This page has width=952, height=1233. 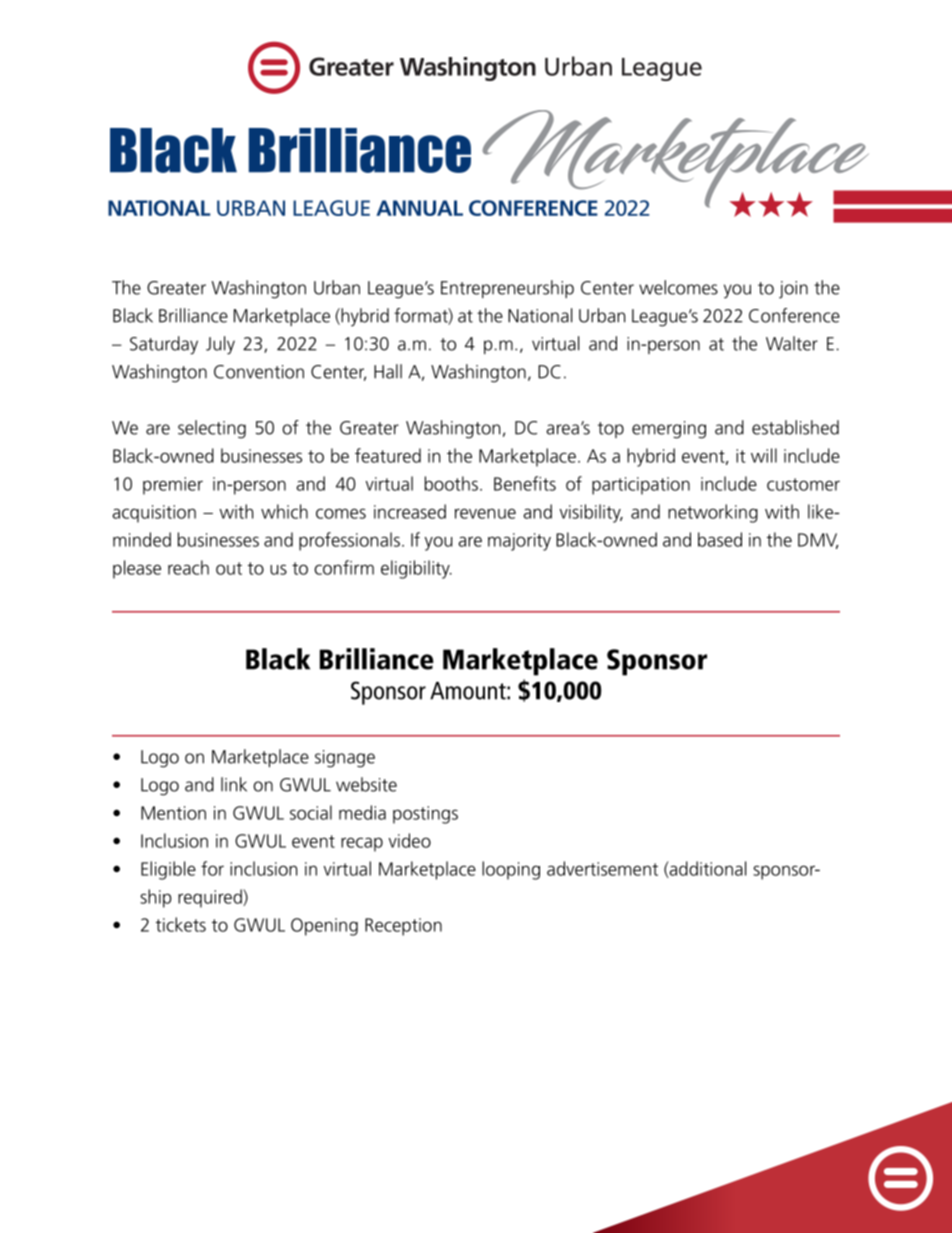 What do you see at coordinates (416, 569) in the page?
I see `eligibility` at bounding box center [416, 569].
